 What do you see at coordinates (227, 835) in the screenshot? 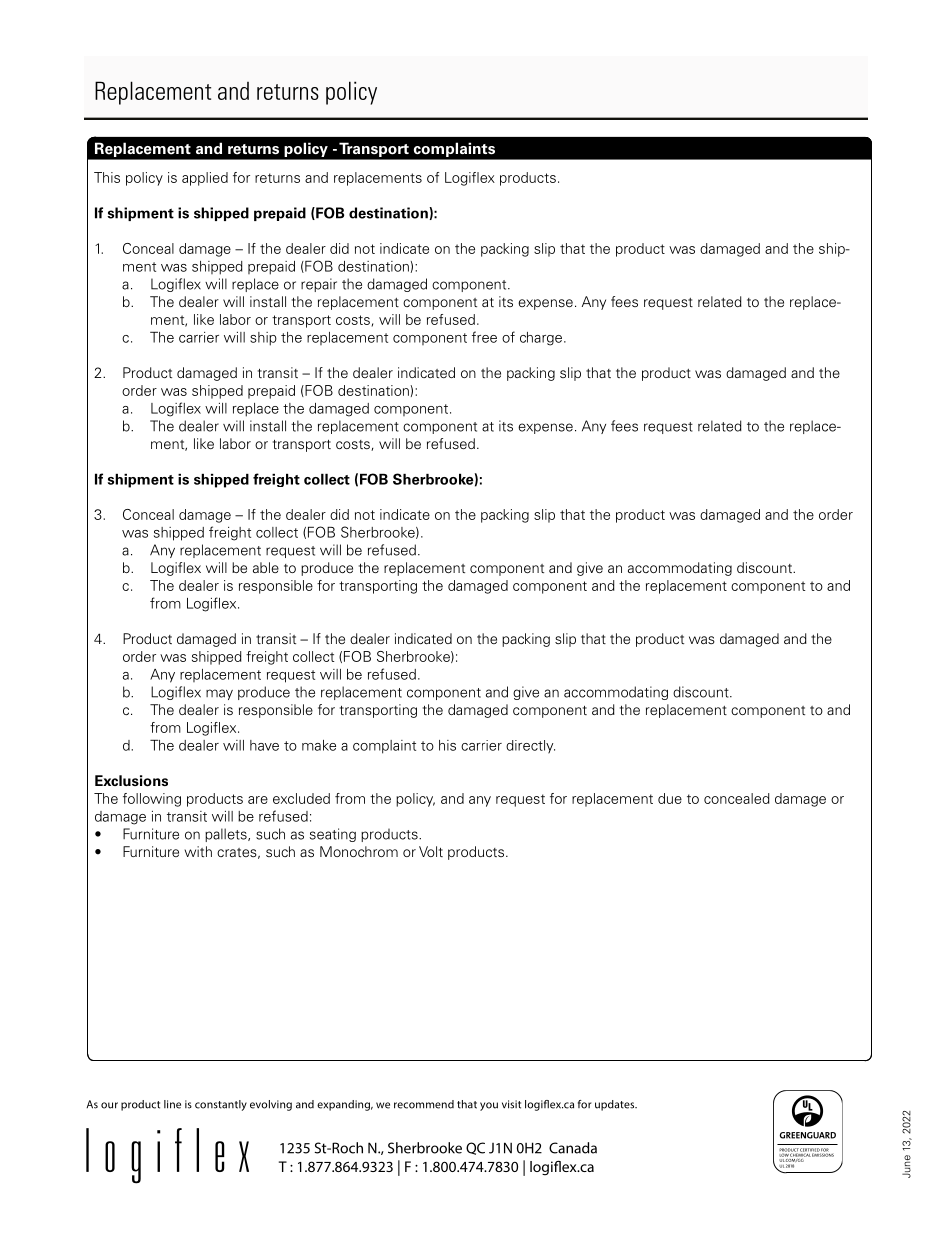
I see `pallets` at bounding box center [227, 835].
